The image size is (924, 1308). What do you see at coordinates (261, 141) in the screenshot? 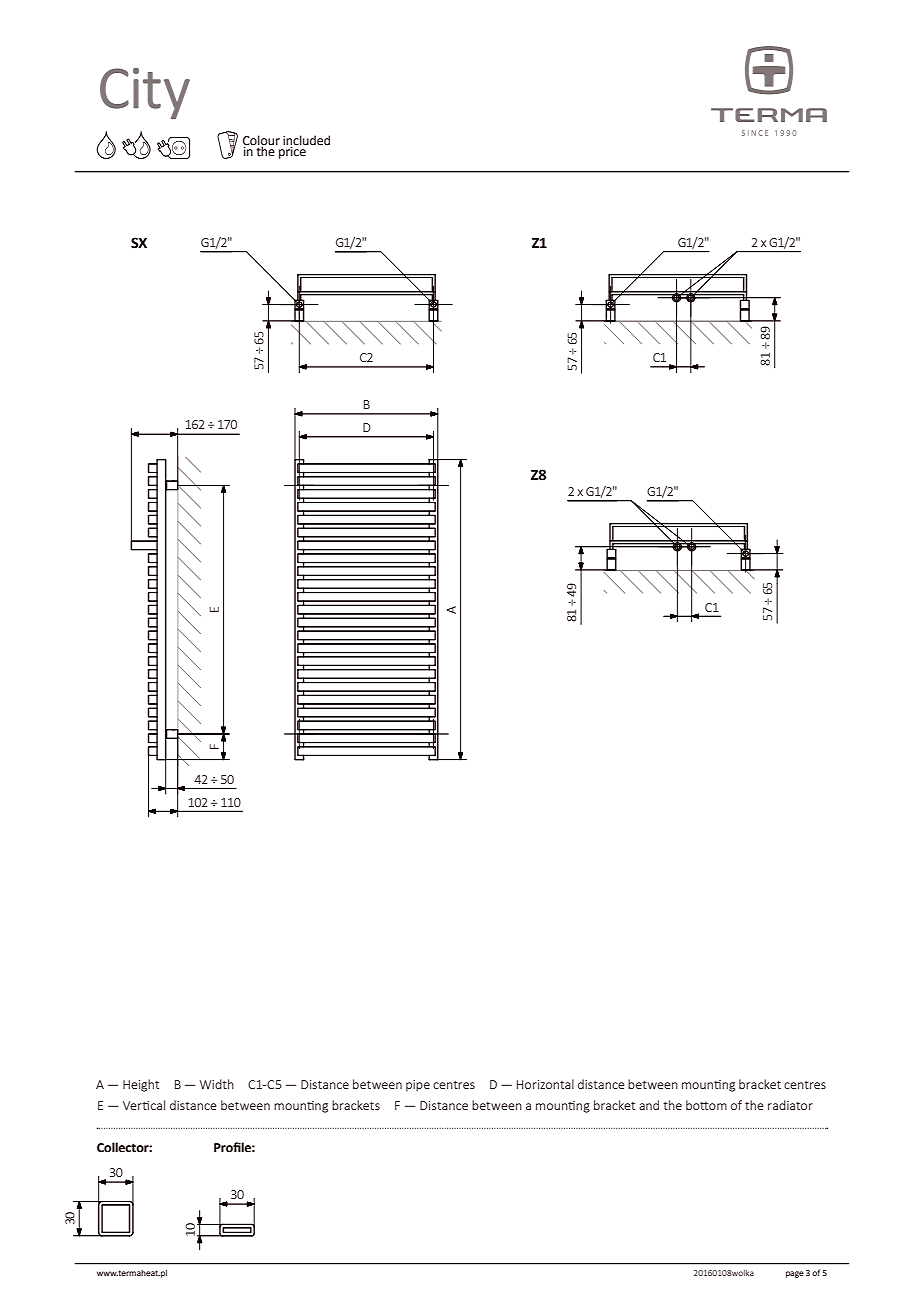
I see `Colour` at bounding box center [261, 141].
